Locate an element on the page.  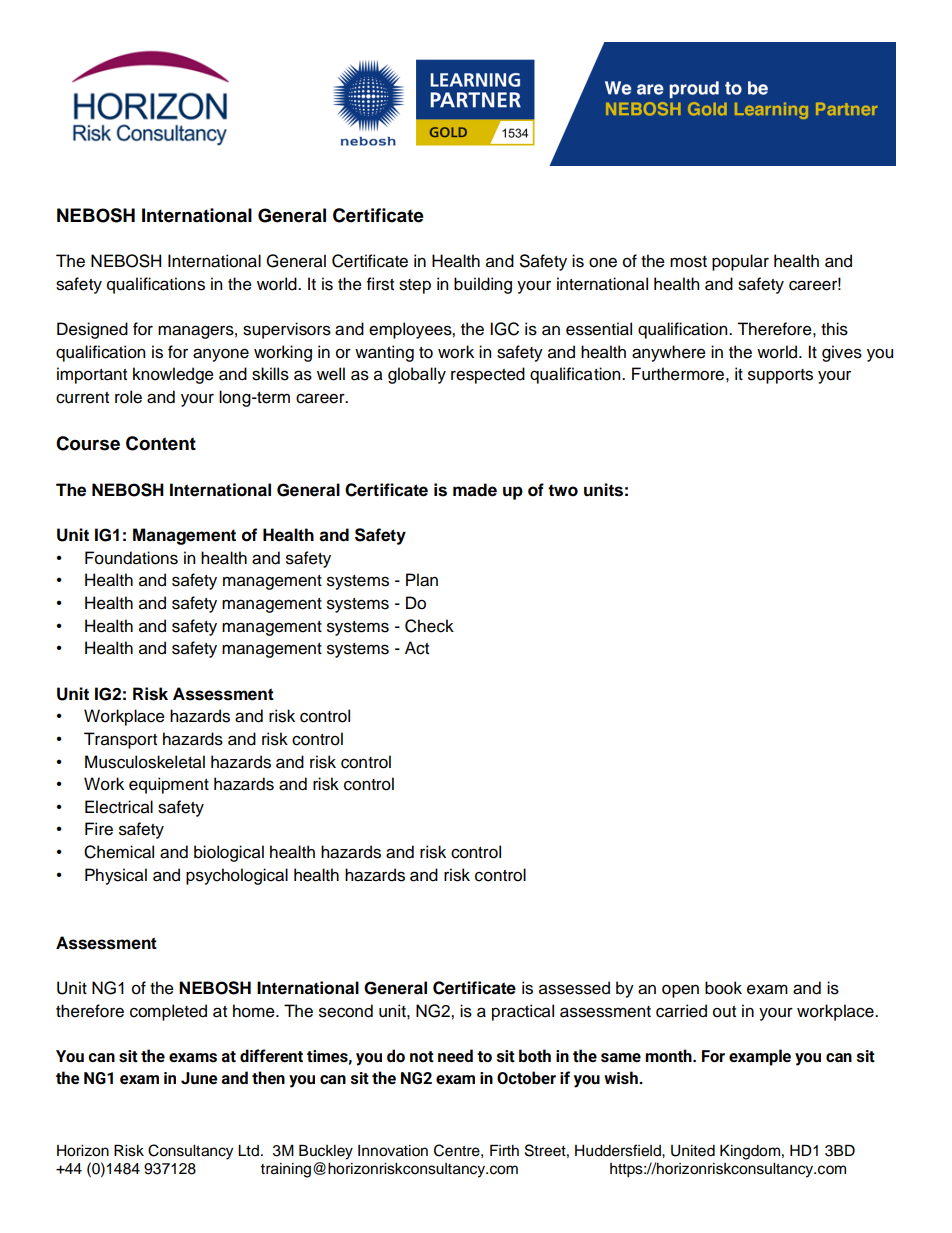
two is located at coordinates (563, 490).
